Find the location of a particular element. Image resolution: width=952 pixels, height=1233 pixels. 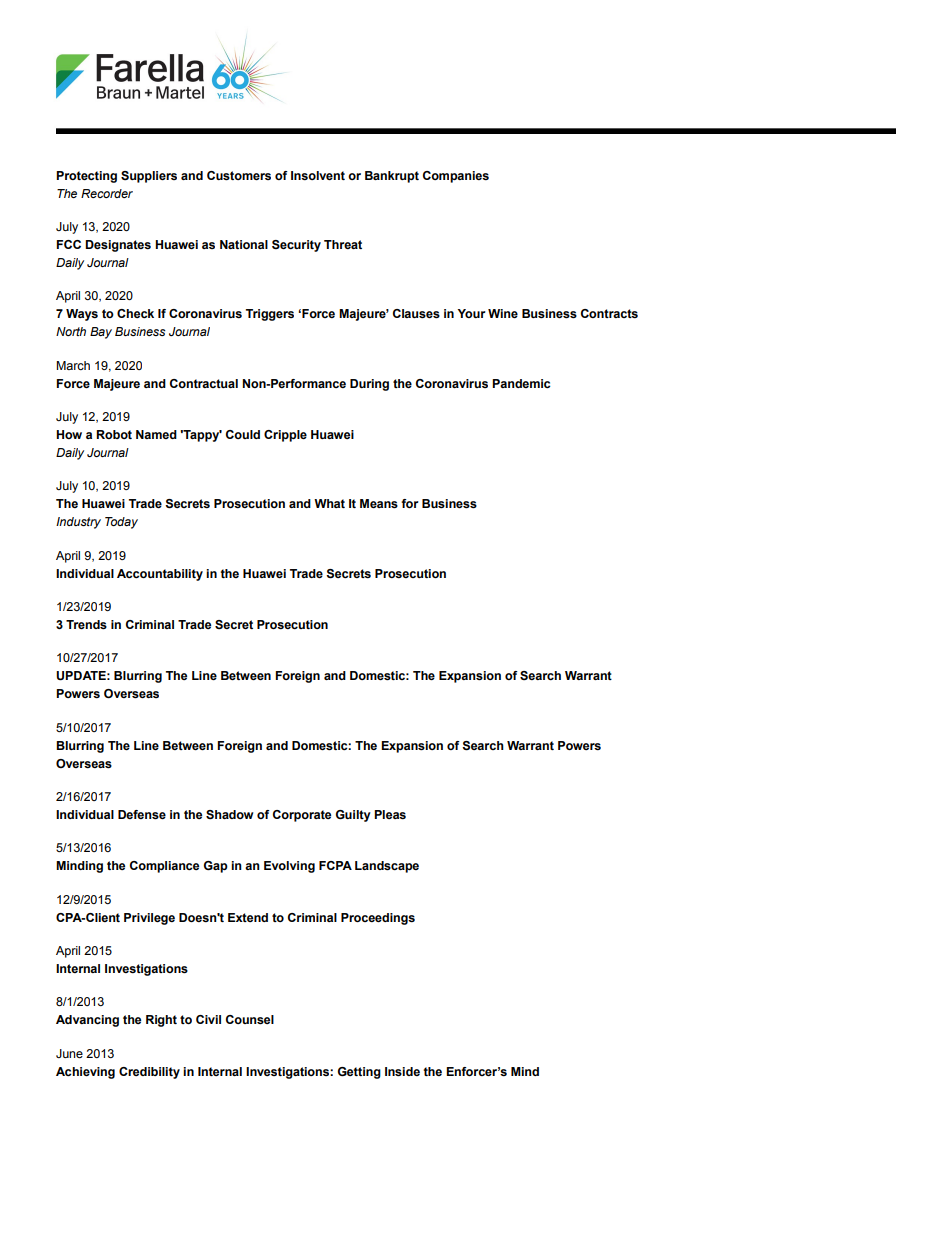

During is located at coordinates (369, 385).
